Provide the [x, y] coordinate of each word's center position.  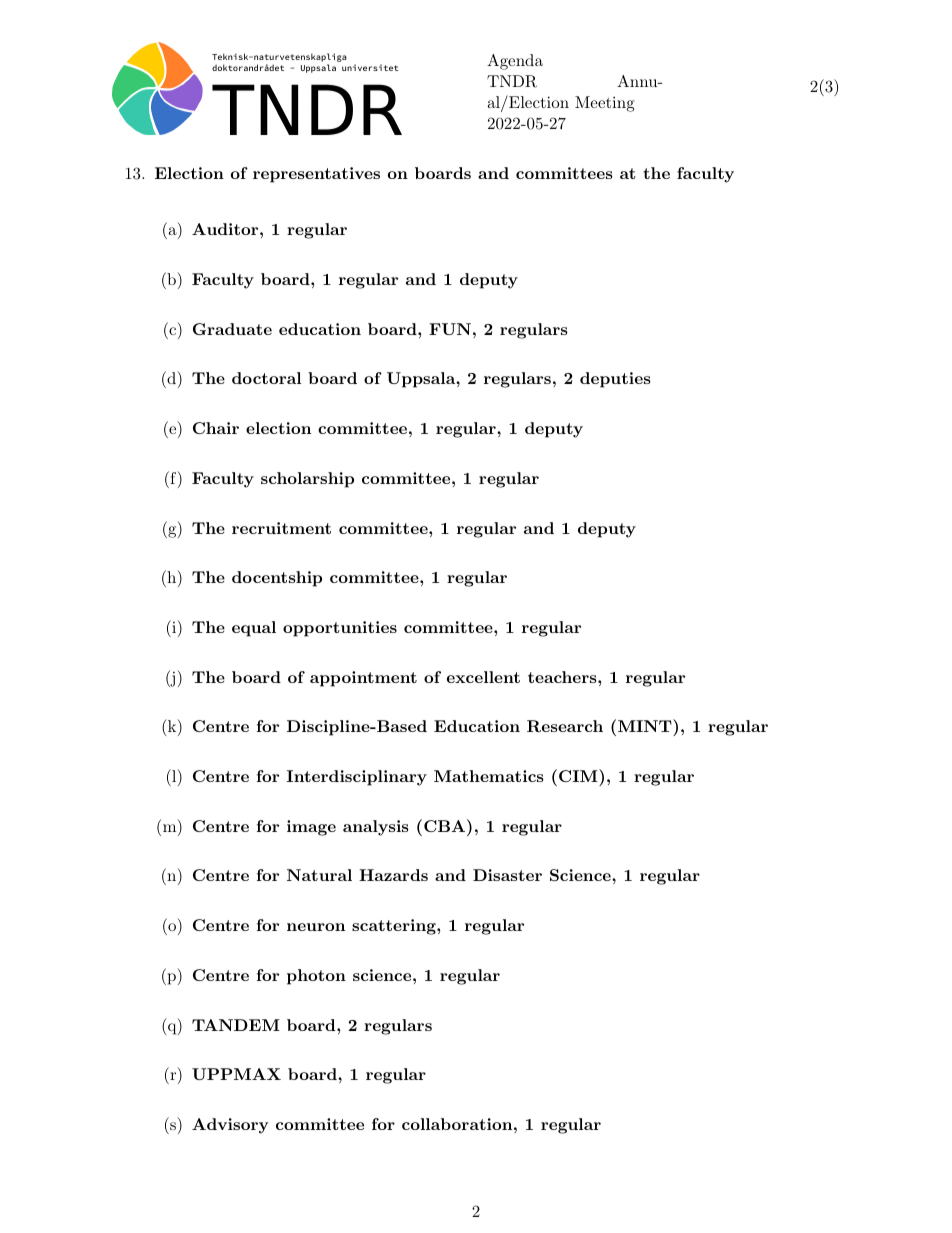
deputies [615, 380]
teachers [563, 677]
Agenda [515, 62]
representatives [316, 175]
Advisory [230, 1126]
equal [254, 629]
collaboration [457, 1124]
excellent [483, 677]
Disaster [507, 875]
